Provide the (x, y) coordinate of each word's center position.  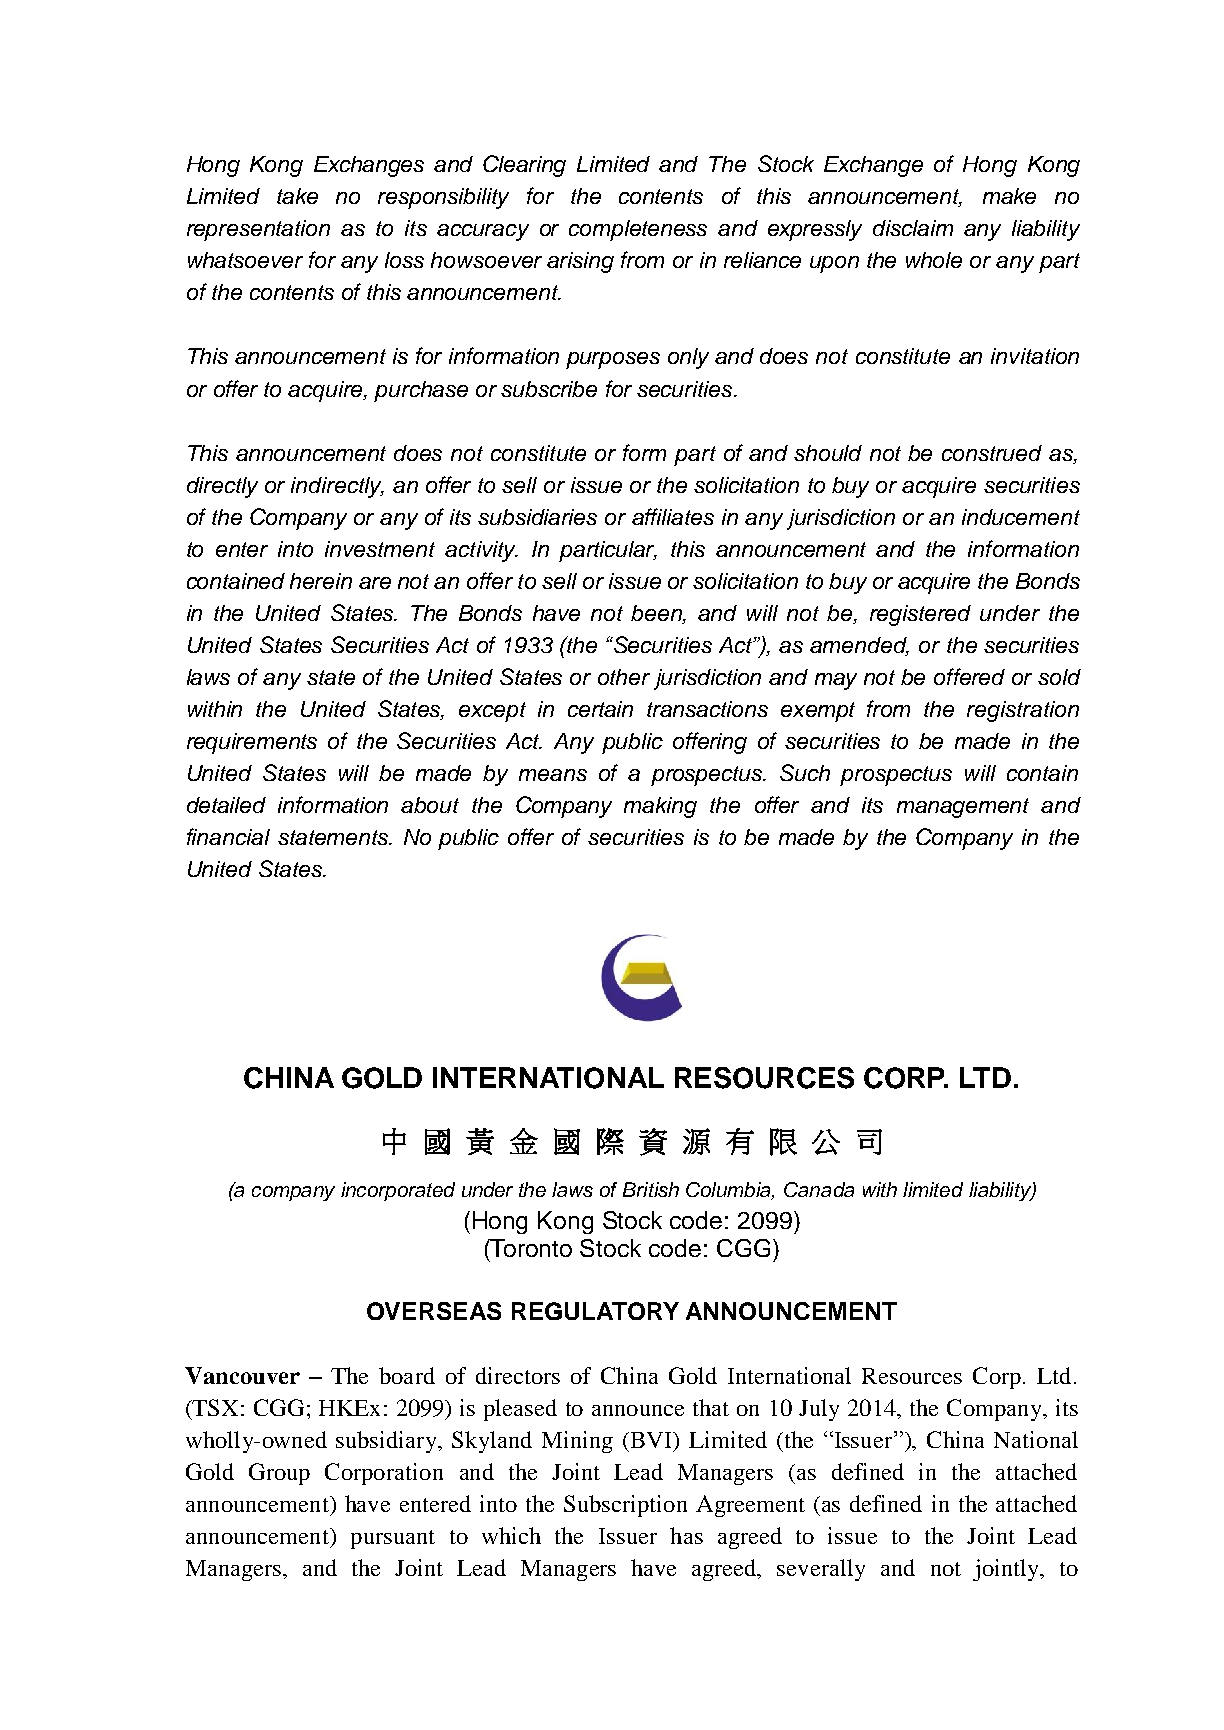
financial (228, 836)
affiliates (673, 516)
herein (321, 581)
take (297, 196)
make (1009, 196)
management (963, 808)
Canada (819, 1189)
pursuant (393, 1539)
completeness (638, 230)
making (660, 807)
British (651, 1189)
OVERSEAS (434, 1311)
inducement (1021, 517)
